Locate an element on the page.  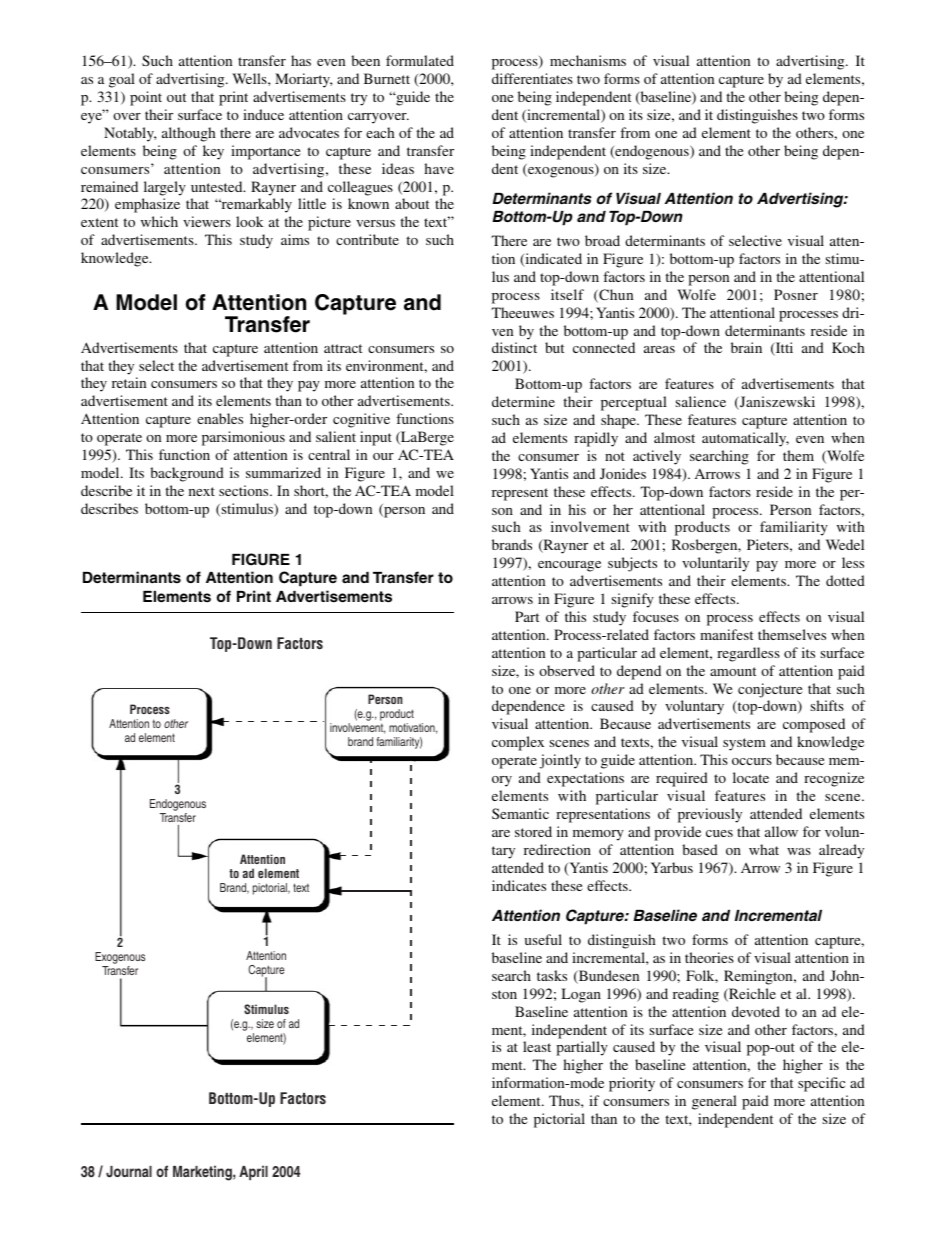
locate is located at coordinates (751, 777).
